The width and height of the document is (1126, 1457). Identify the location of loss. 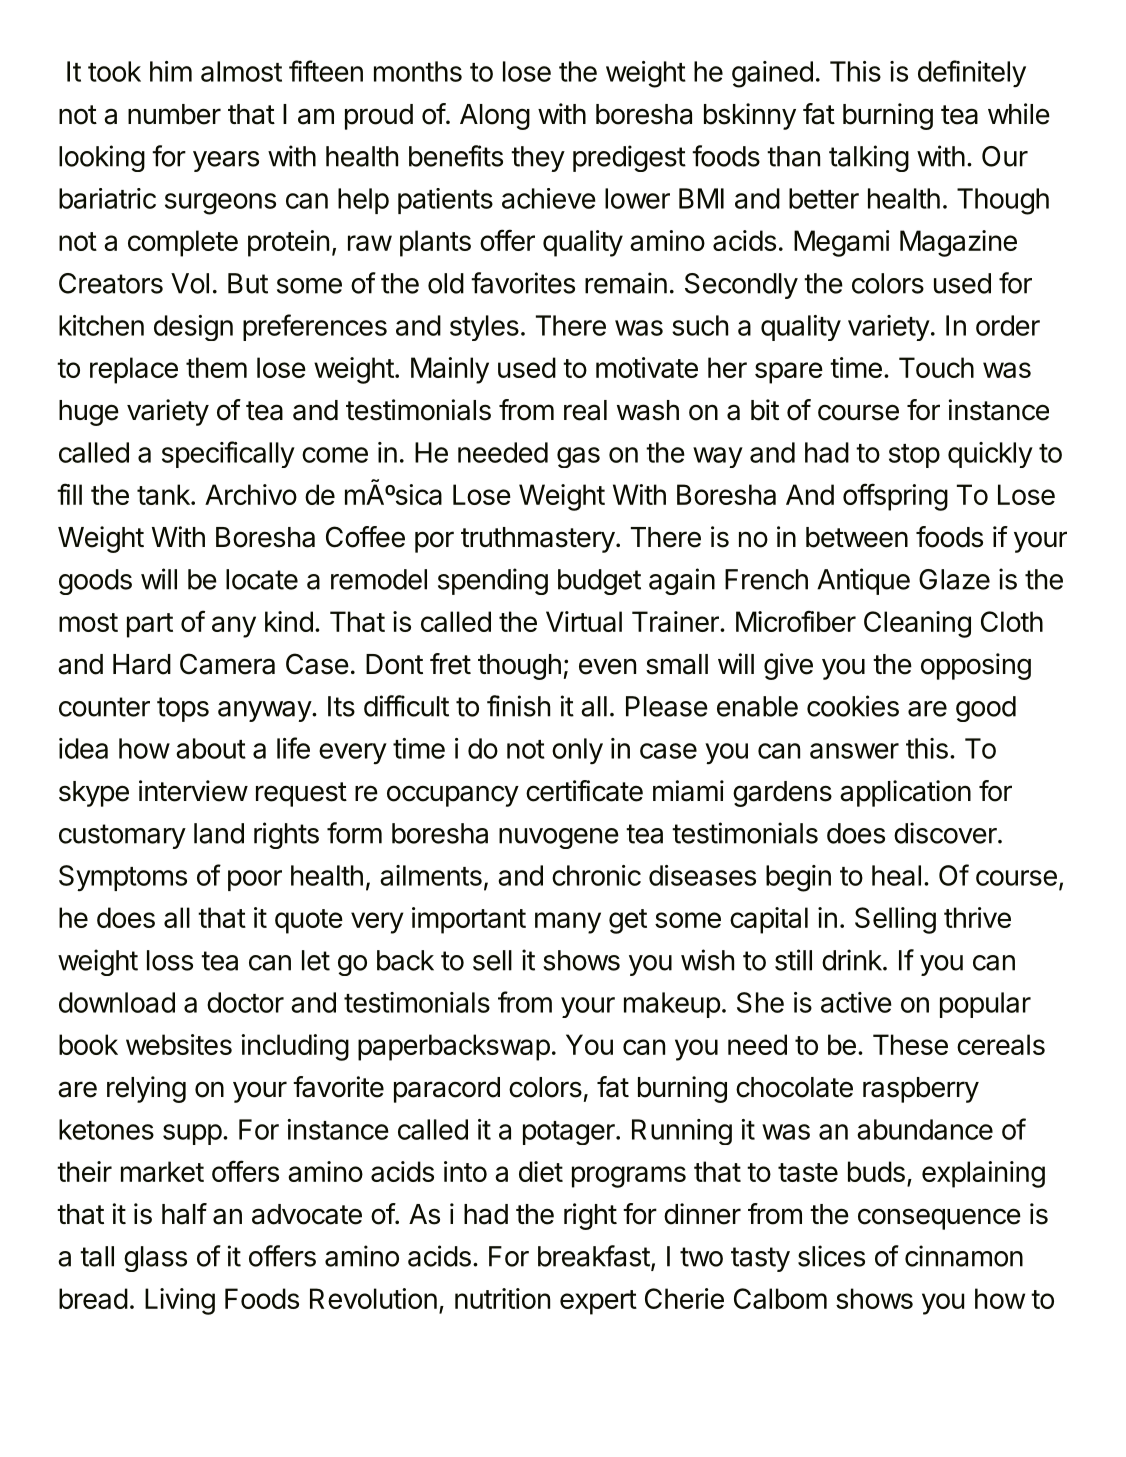
(170, 960).
